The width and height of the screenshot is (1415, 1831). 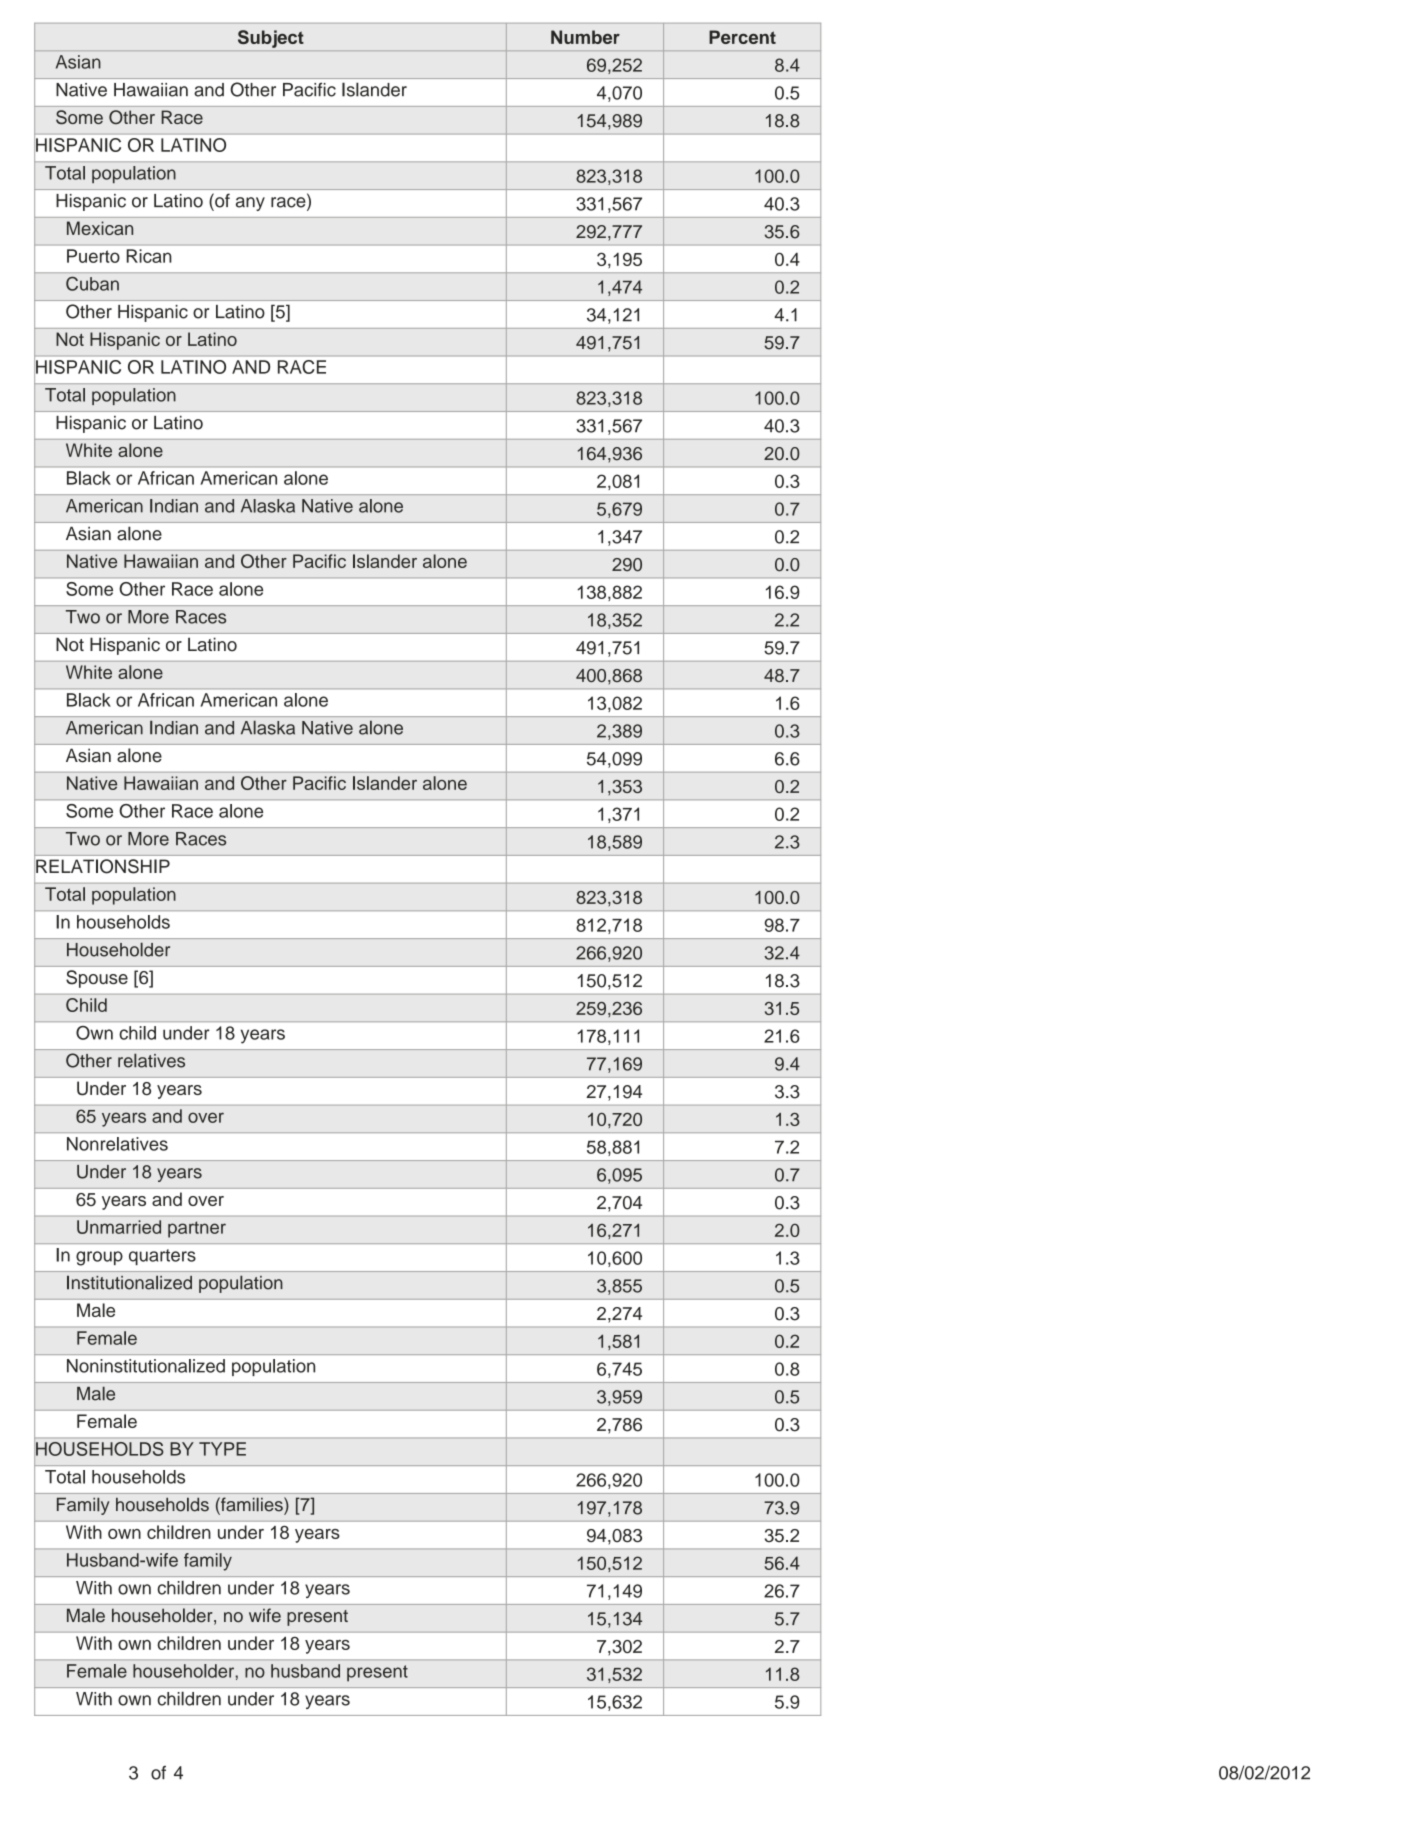 I want to click on Unmarried, so click(x=119, y=1227).
